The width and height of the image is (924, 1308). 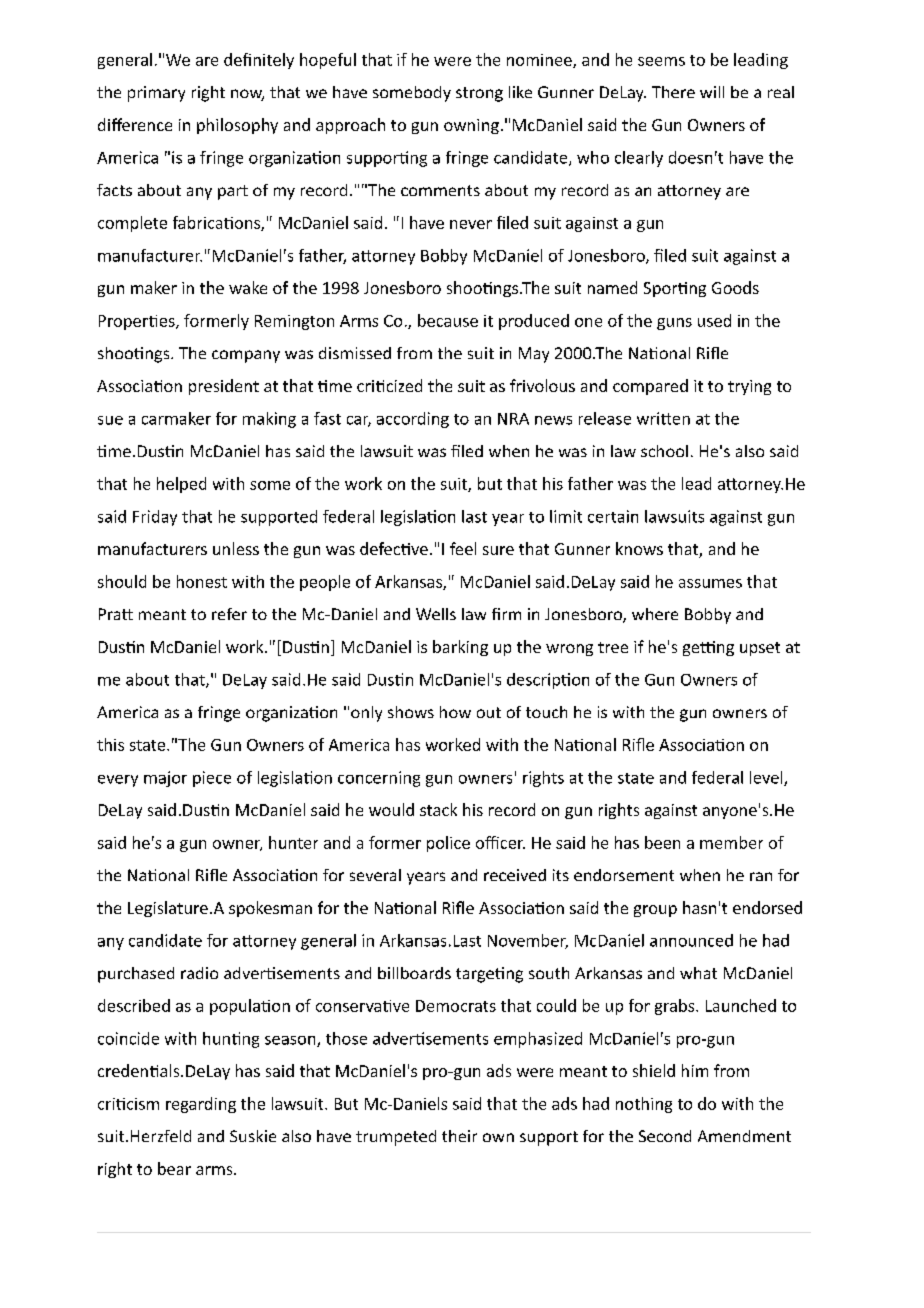 I want to click on primary, so click(x=156, y=94).
